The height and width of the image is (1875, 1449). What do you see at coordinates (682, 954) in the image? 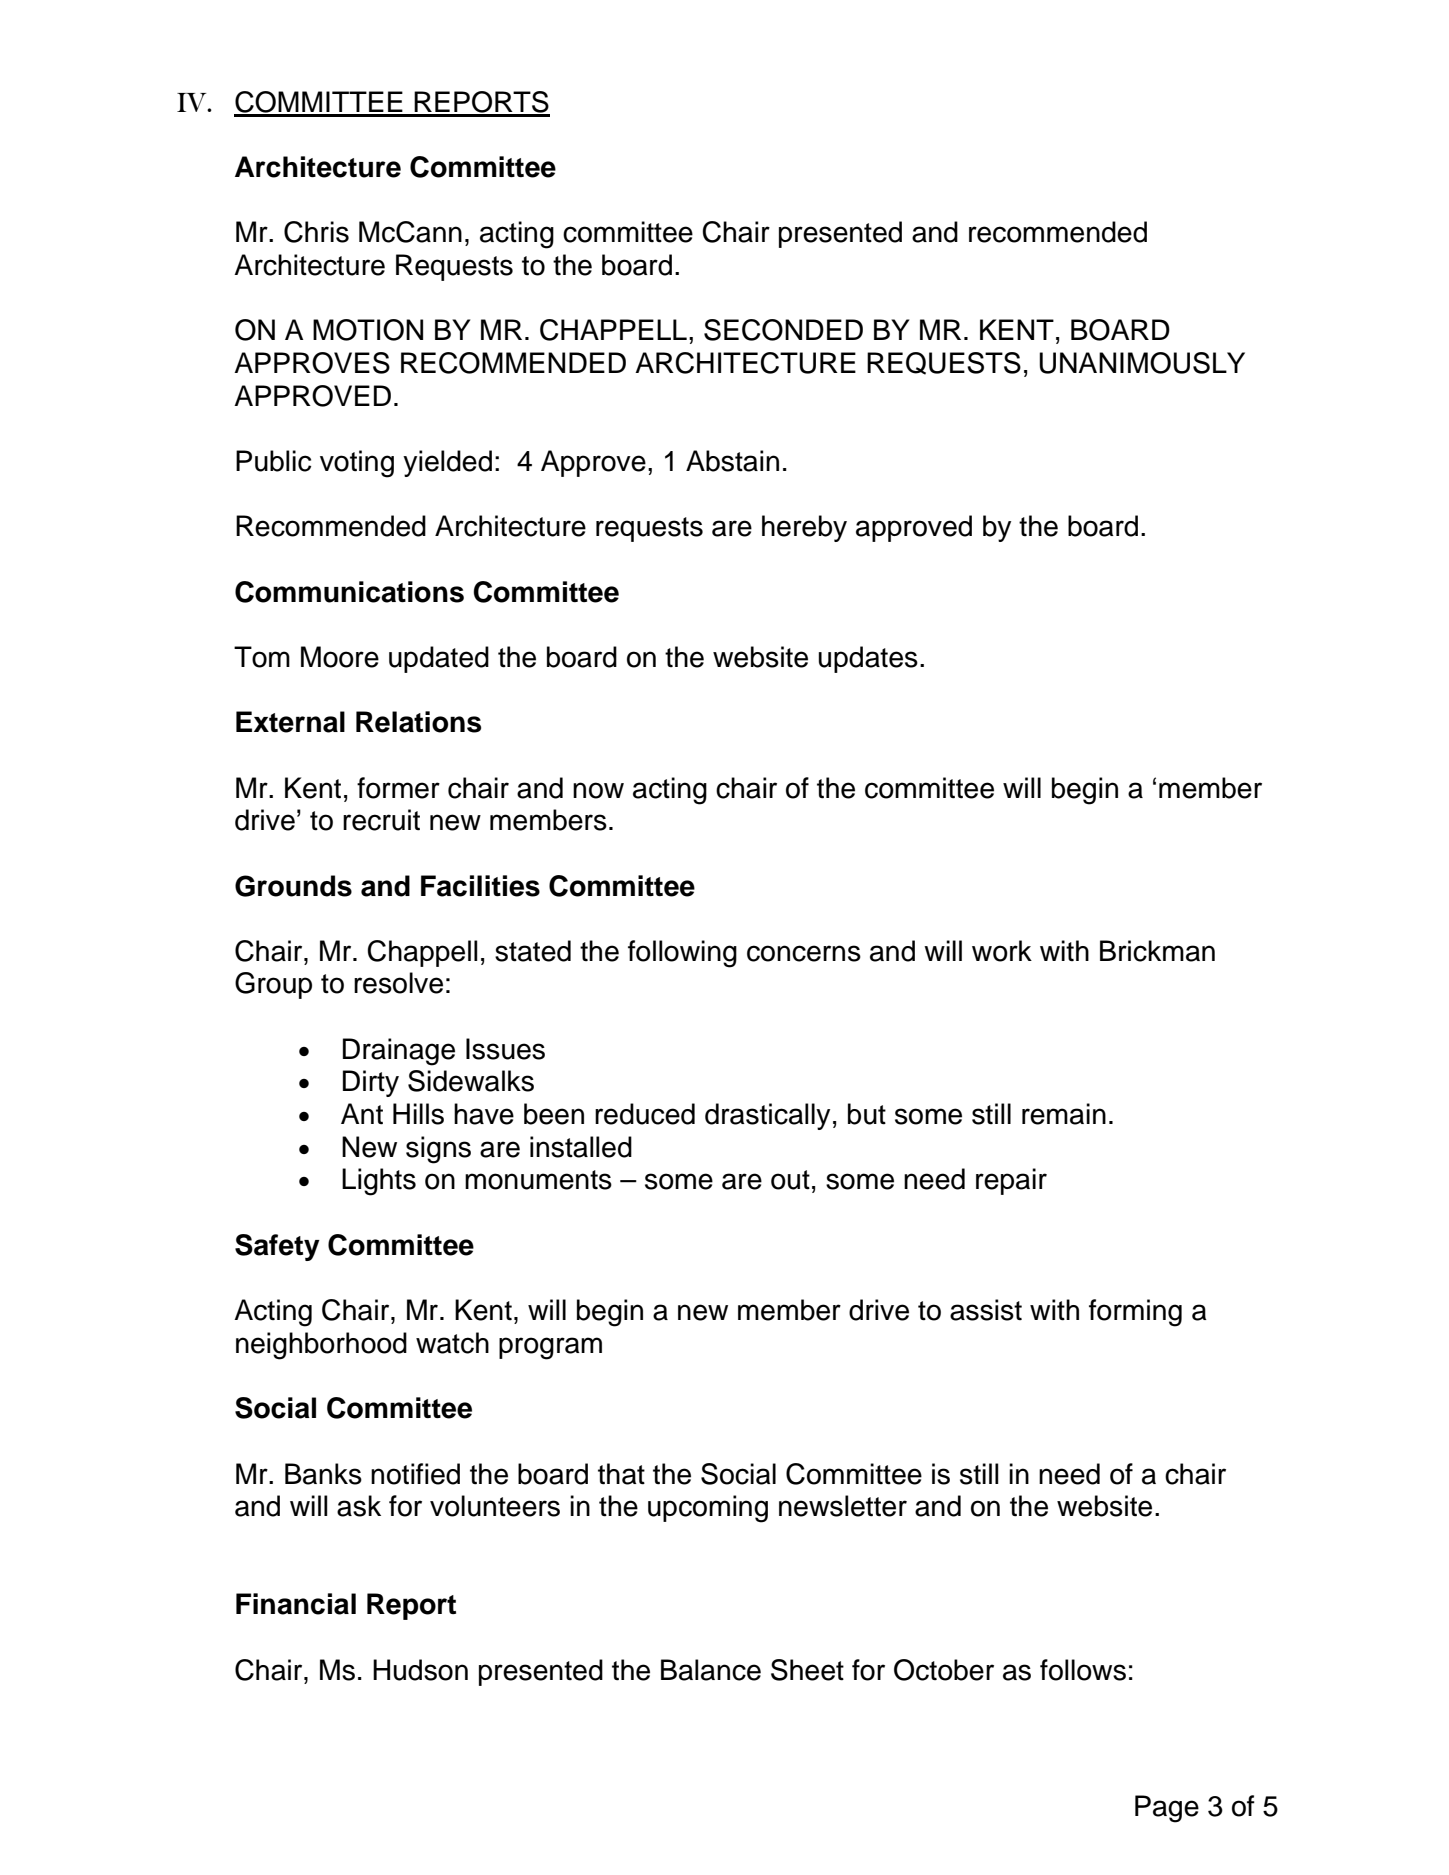
I see `following` at bounding box center [682, 954].
